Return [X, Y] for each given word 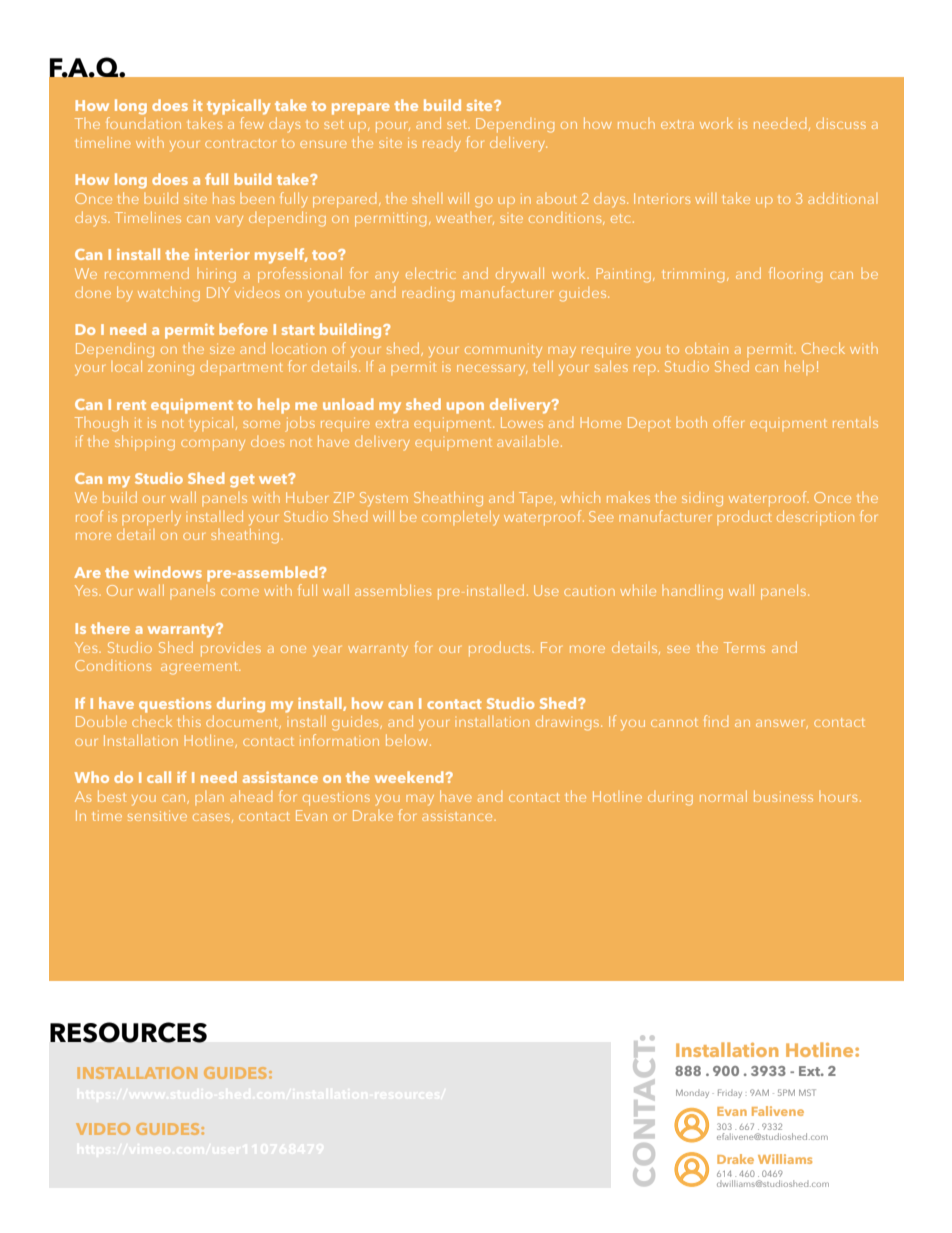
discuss [841, 123]
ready [442, 144]
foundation [143, 123]
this [189, 721]
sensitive [157, 816]
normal [723, 796]
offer [728, 422]
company [213, 445]
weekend [410, 777]
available [528, 441]
